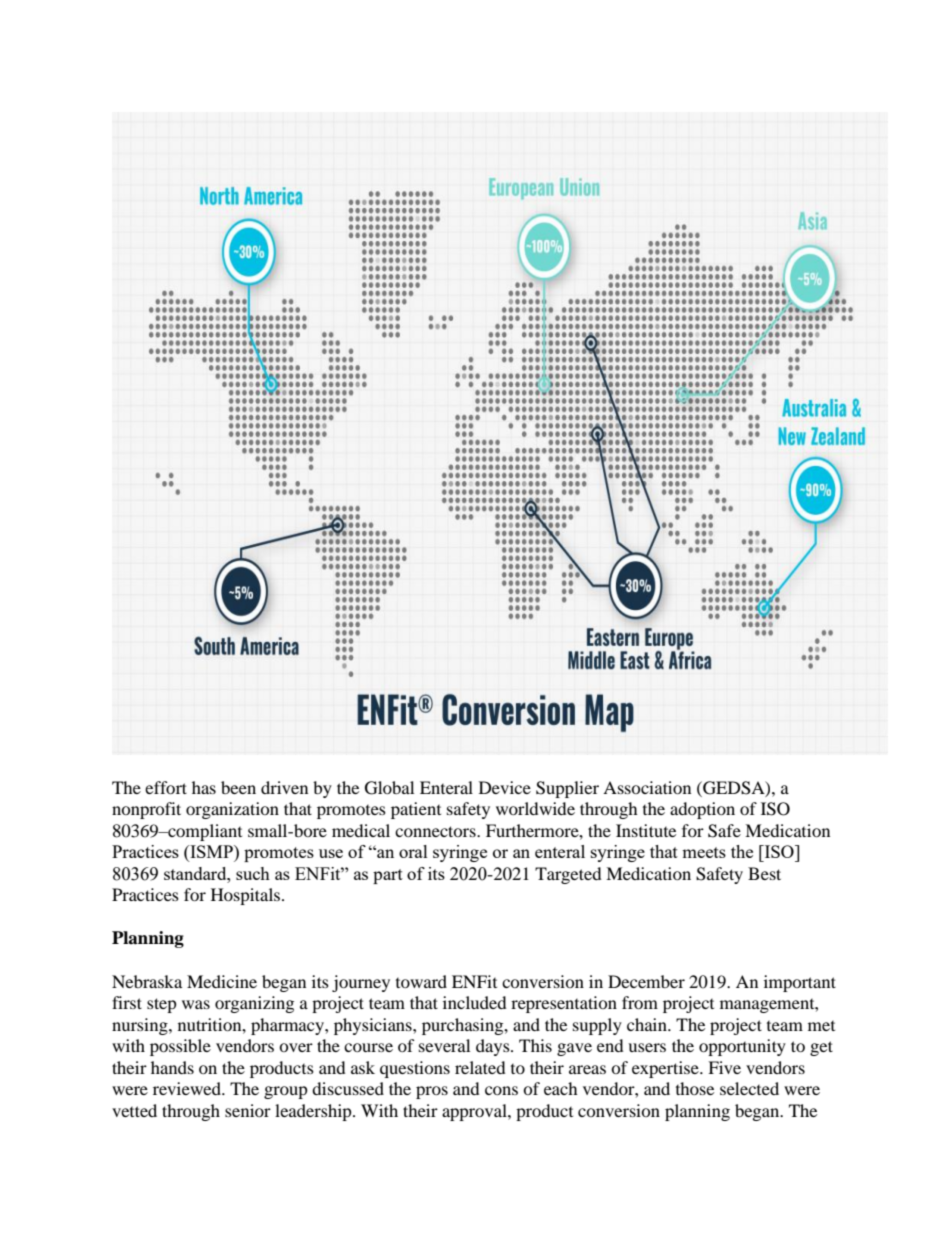 The height and width of the page is (1233, 952). What do you see at coordinates (253, 873) in the page?
I see `such` at bounding box center [253, 873].
